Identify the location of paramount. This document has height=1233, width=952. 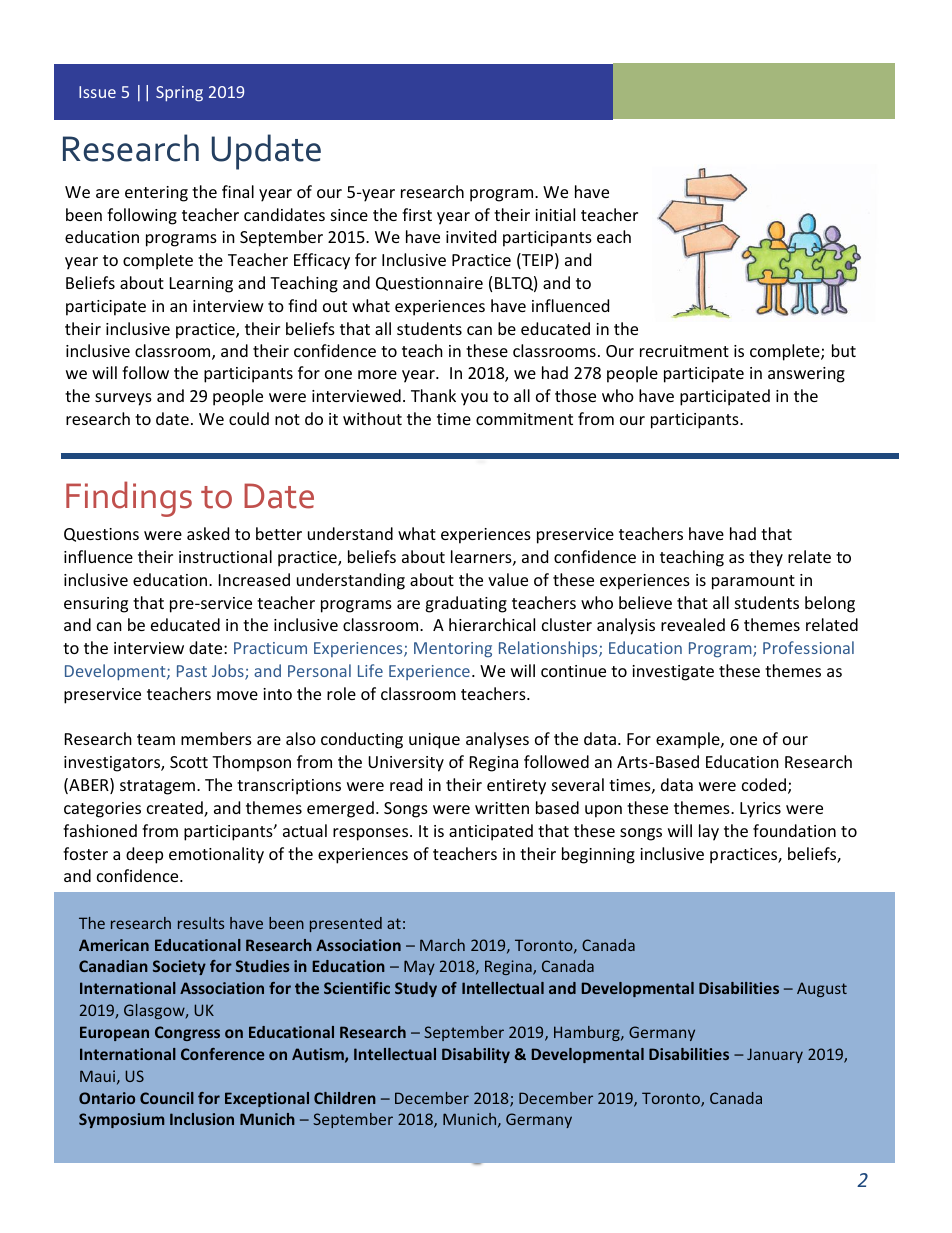
(753, 582).
